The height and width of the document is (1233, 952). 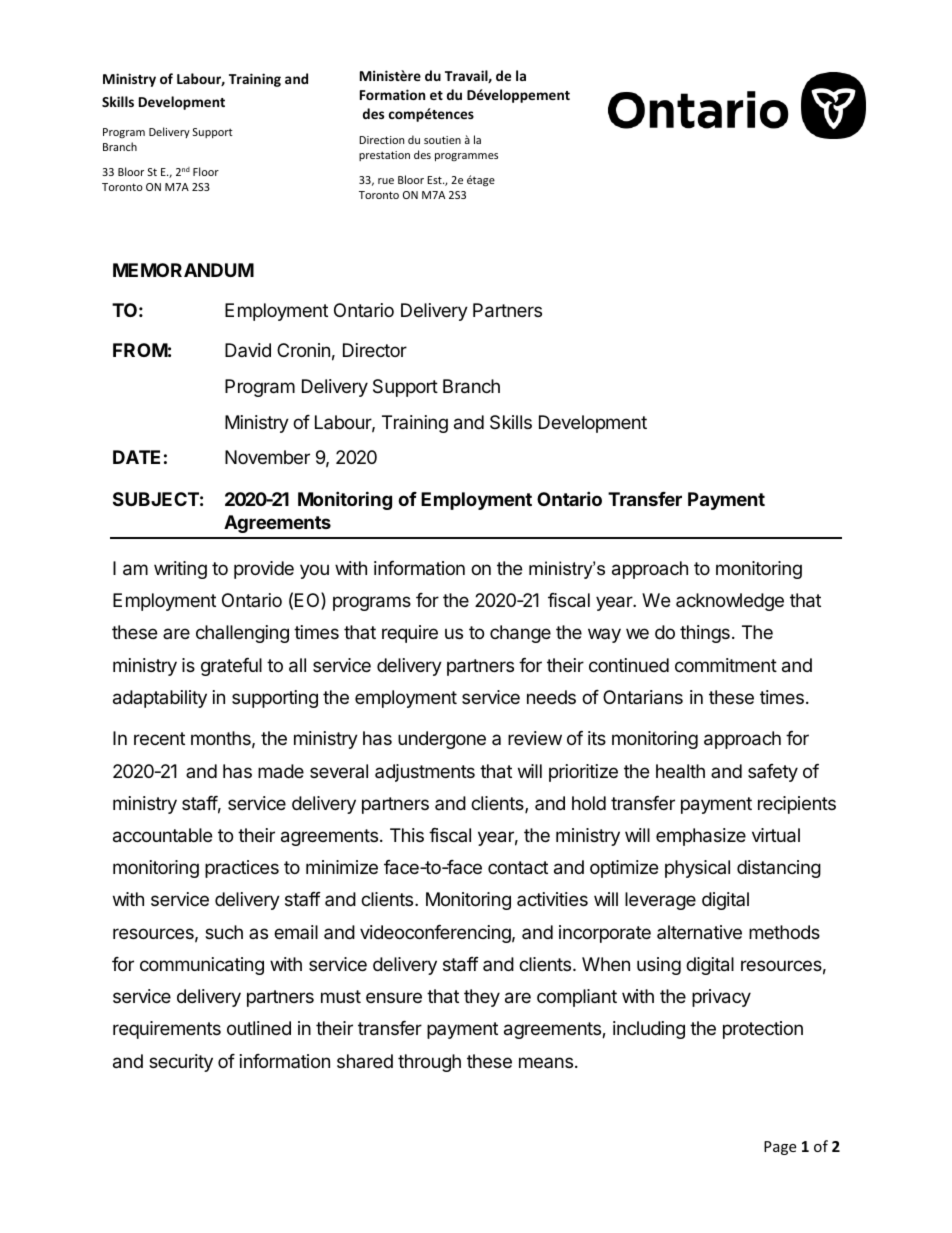 What do you see at coordinates (705, 634) in the document?
I see `things` at bounding box center [705, 634].
